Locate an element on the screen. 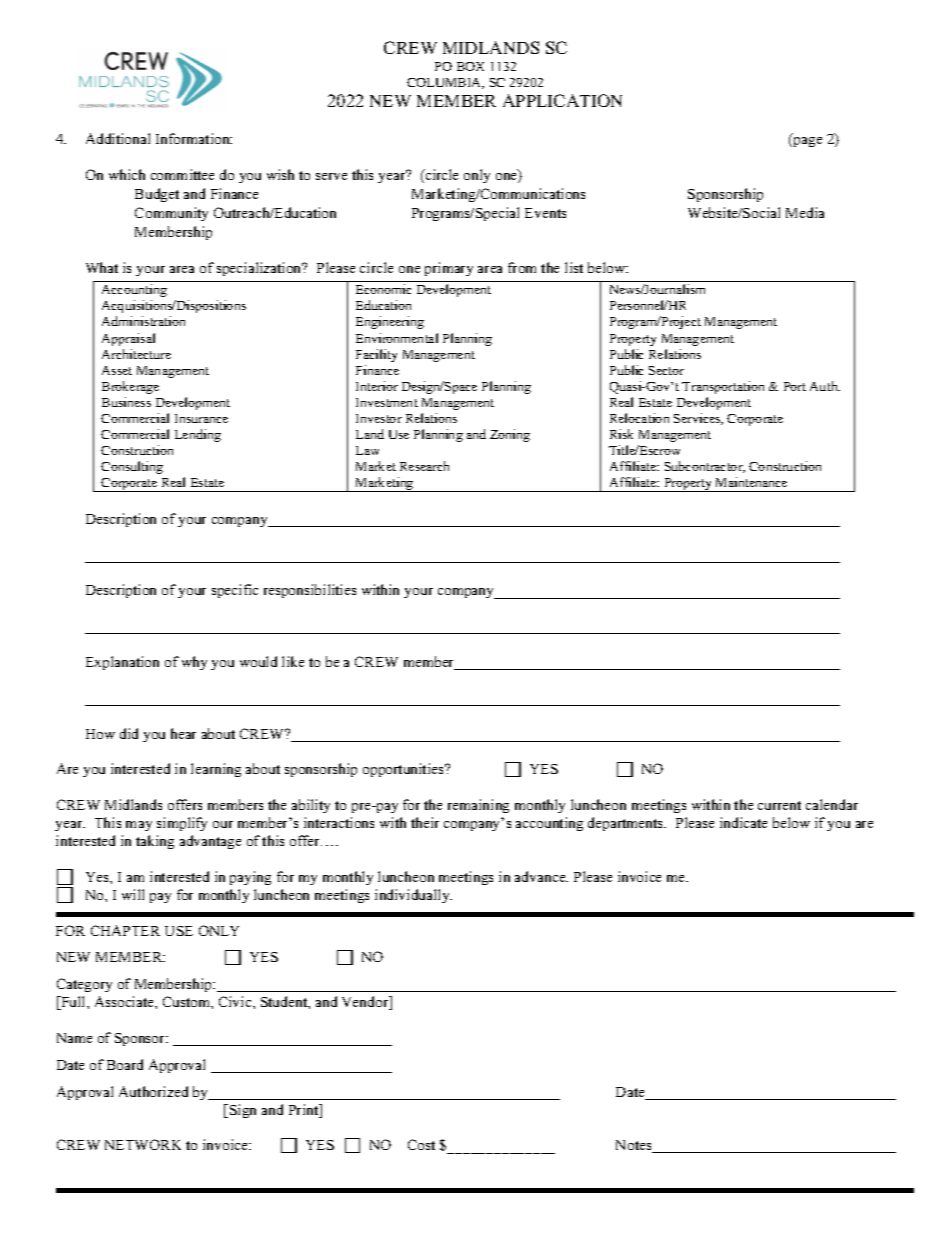 This screenshot has height=1233, width=952. taking is located at coordinates (155, 842).
